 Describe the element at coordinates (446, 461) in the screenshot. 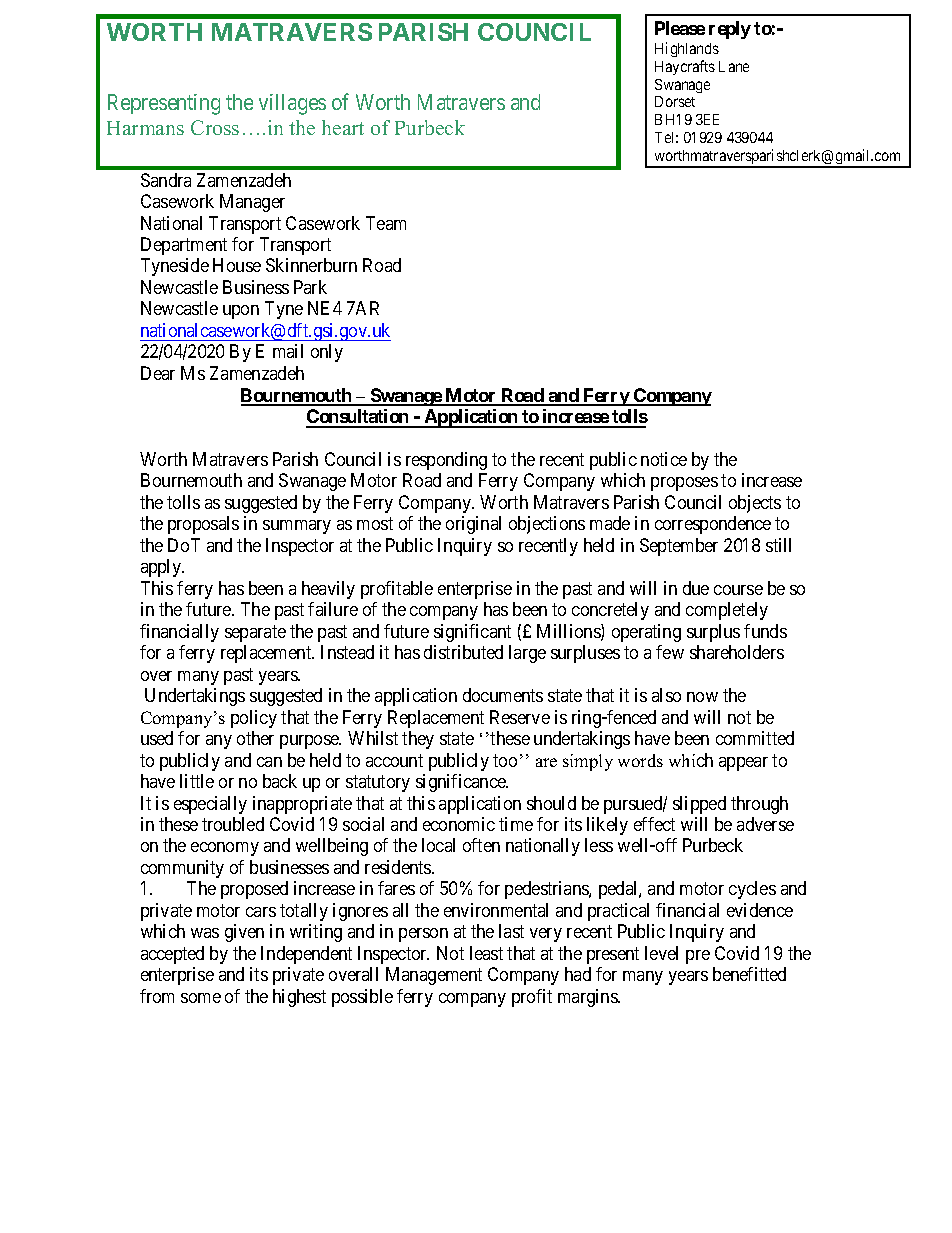

I see `responding` at that location.
